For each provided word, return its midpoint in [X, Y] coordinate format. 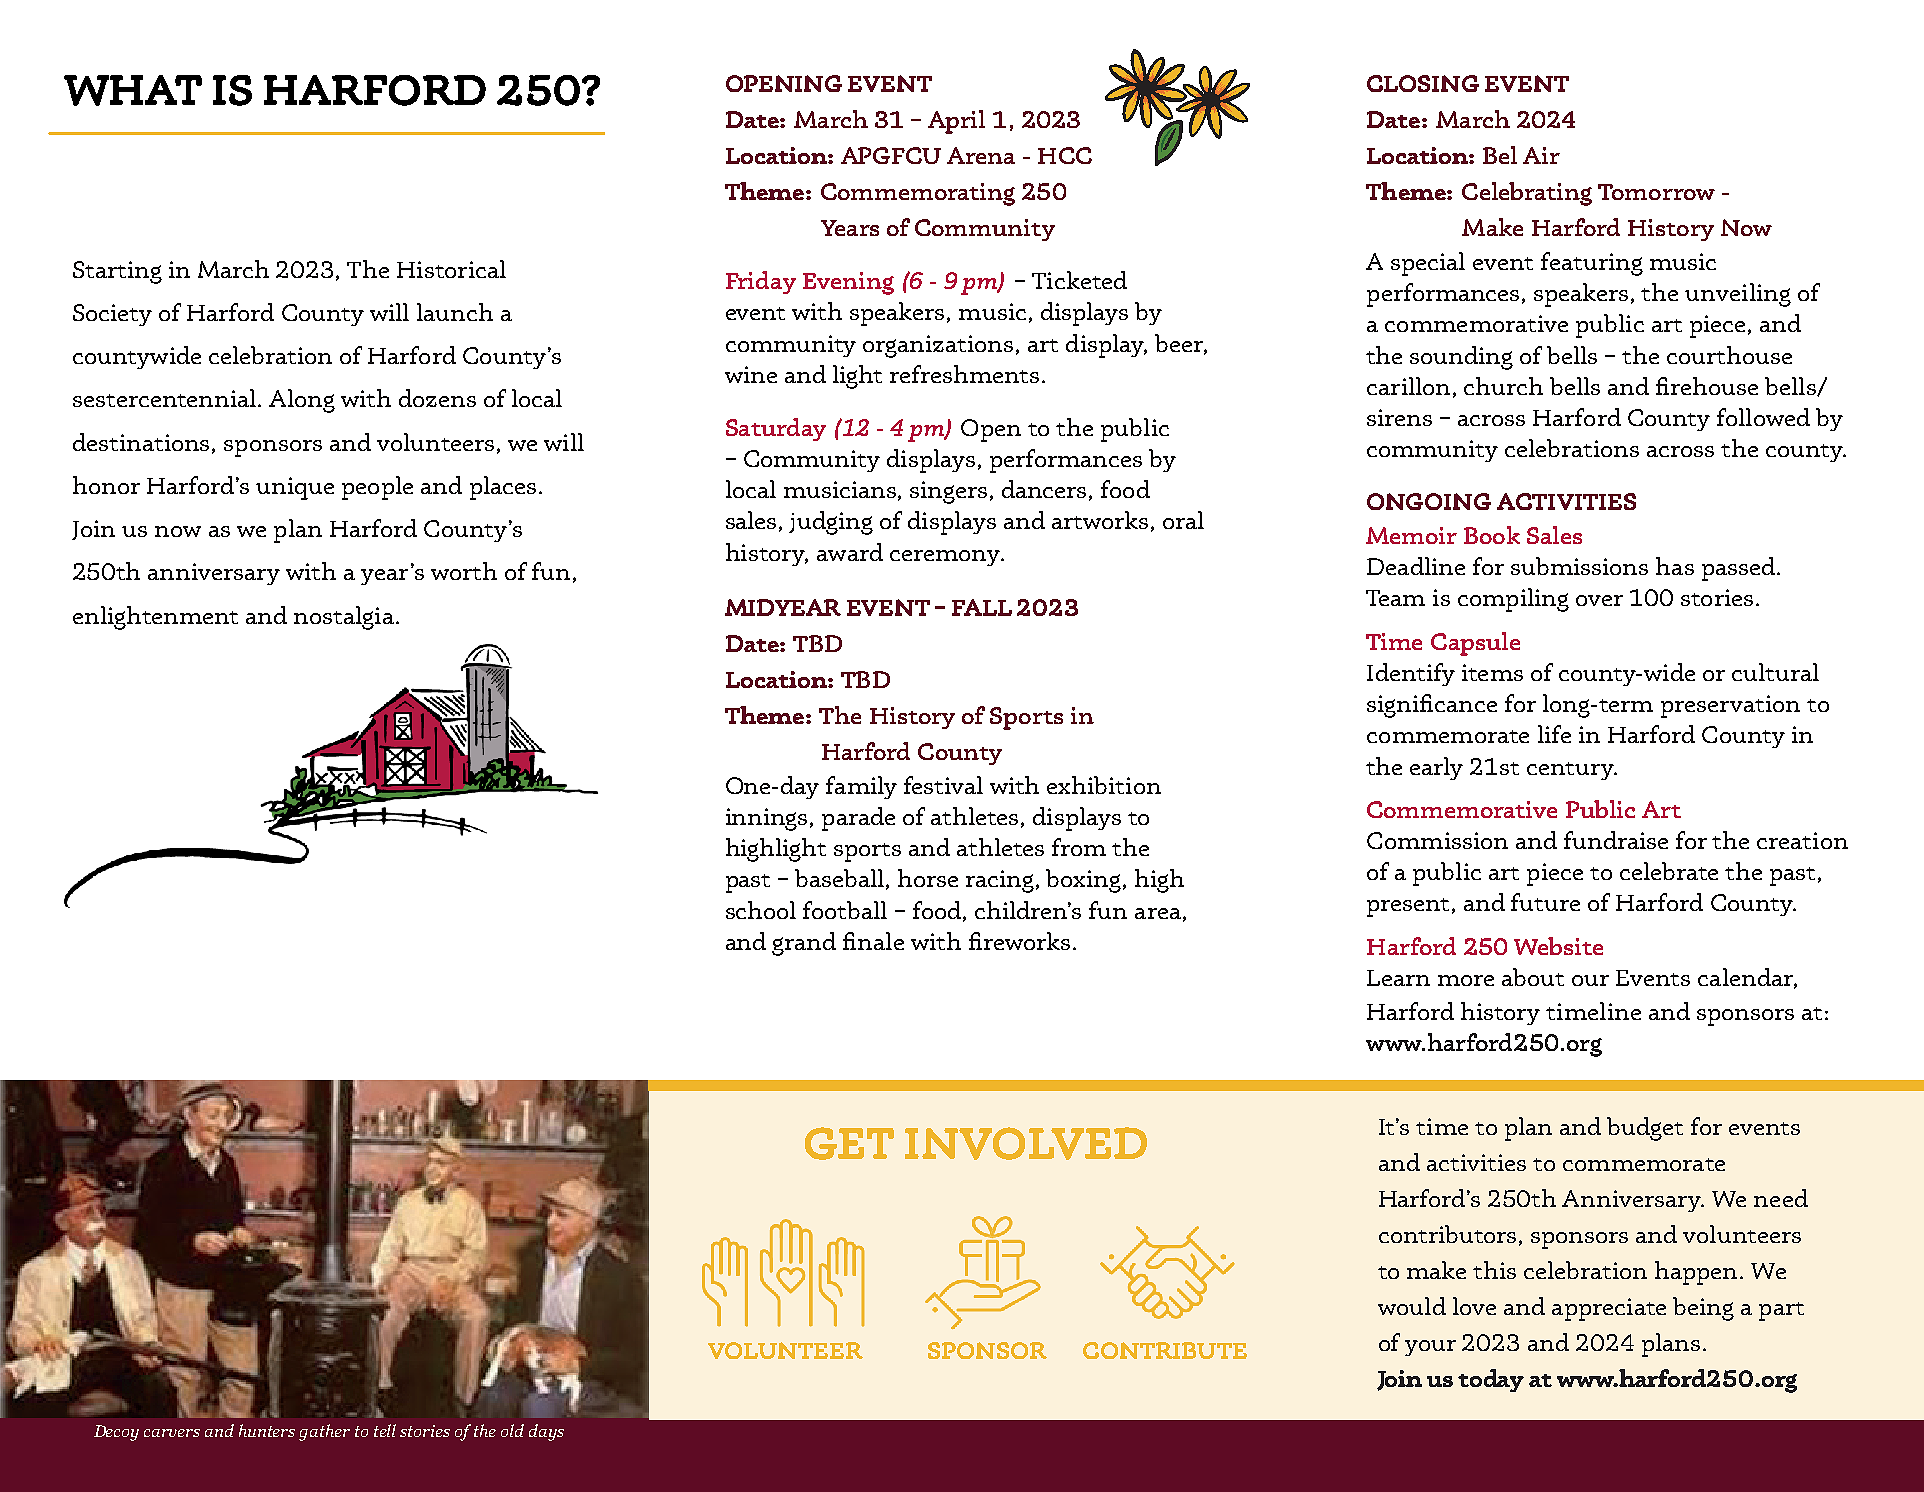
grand [804, 944]
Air [1541, 155]
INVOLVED [1026, 1143]
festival [943, 785]
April [956, 122]
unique [295, 488]
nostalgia [345, 618]
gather [324, 1432]
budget [1645, 1129]
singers [948, 492]
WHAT [133, 90]
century [1571, 771]
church [1503, 386]
